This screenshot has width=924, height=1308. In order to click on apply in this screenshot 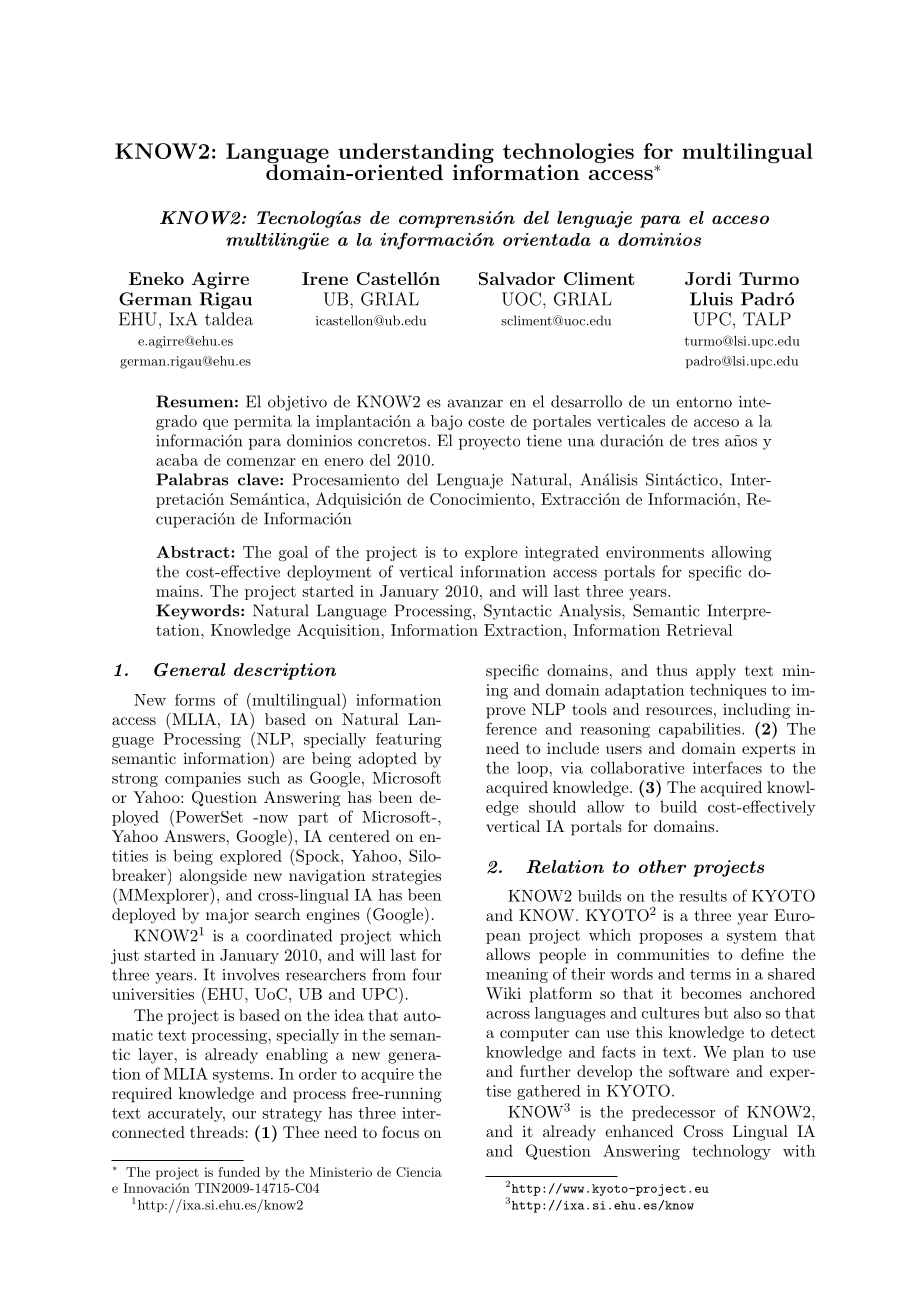, I will do `click(716, 672)`.
